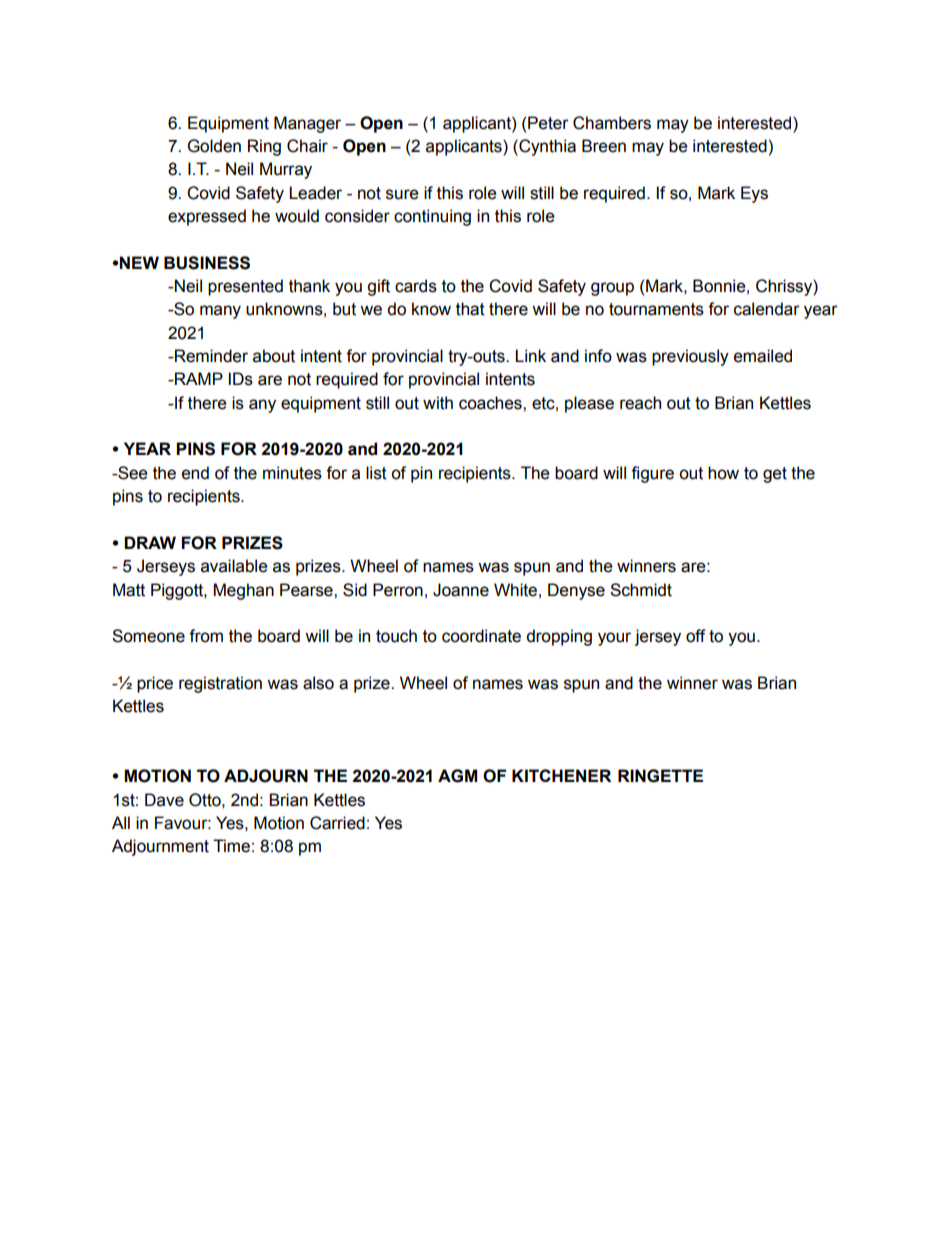 This image has width=952, height=1233. What do you see at coordinates (402, 194) in the image?
I see `sure` at bounding box center [402, 194].
